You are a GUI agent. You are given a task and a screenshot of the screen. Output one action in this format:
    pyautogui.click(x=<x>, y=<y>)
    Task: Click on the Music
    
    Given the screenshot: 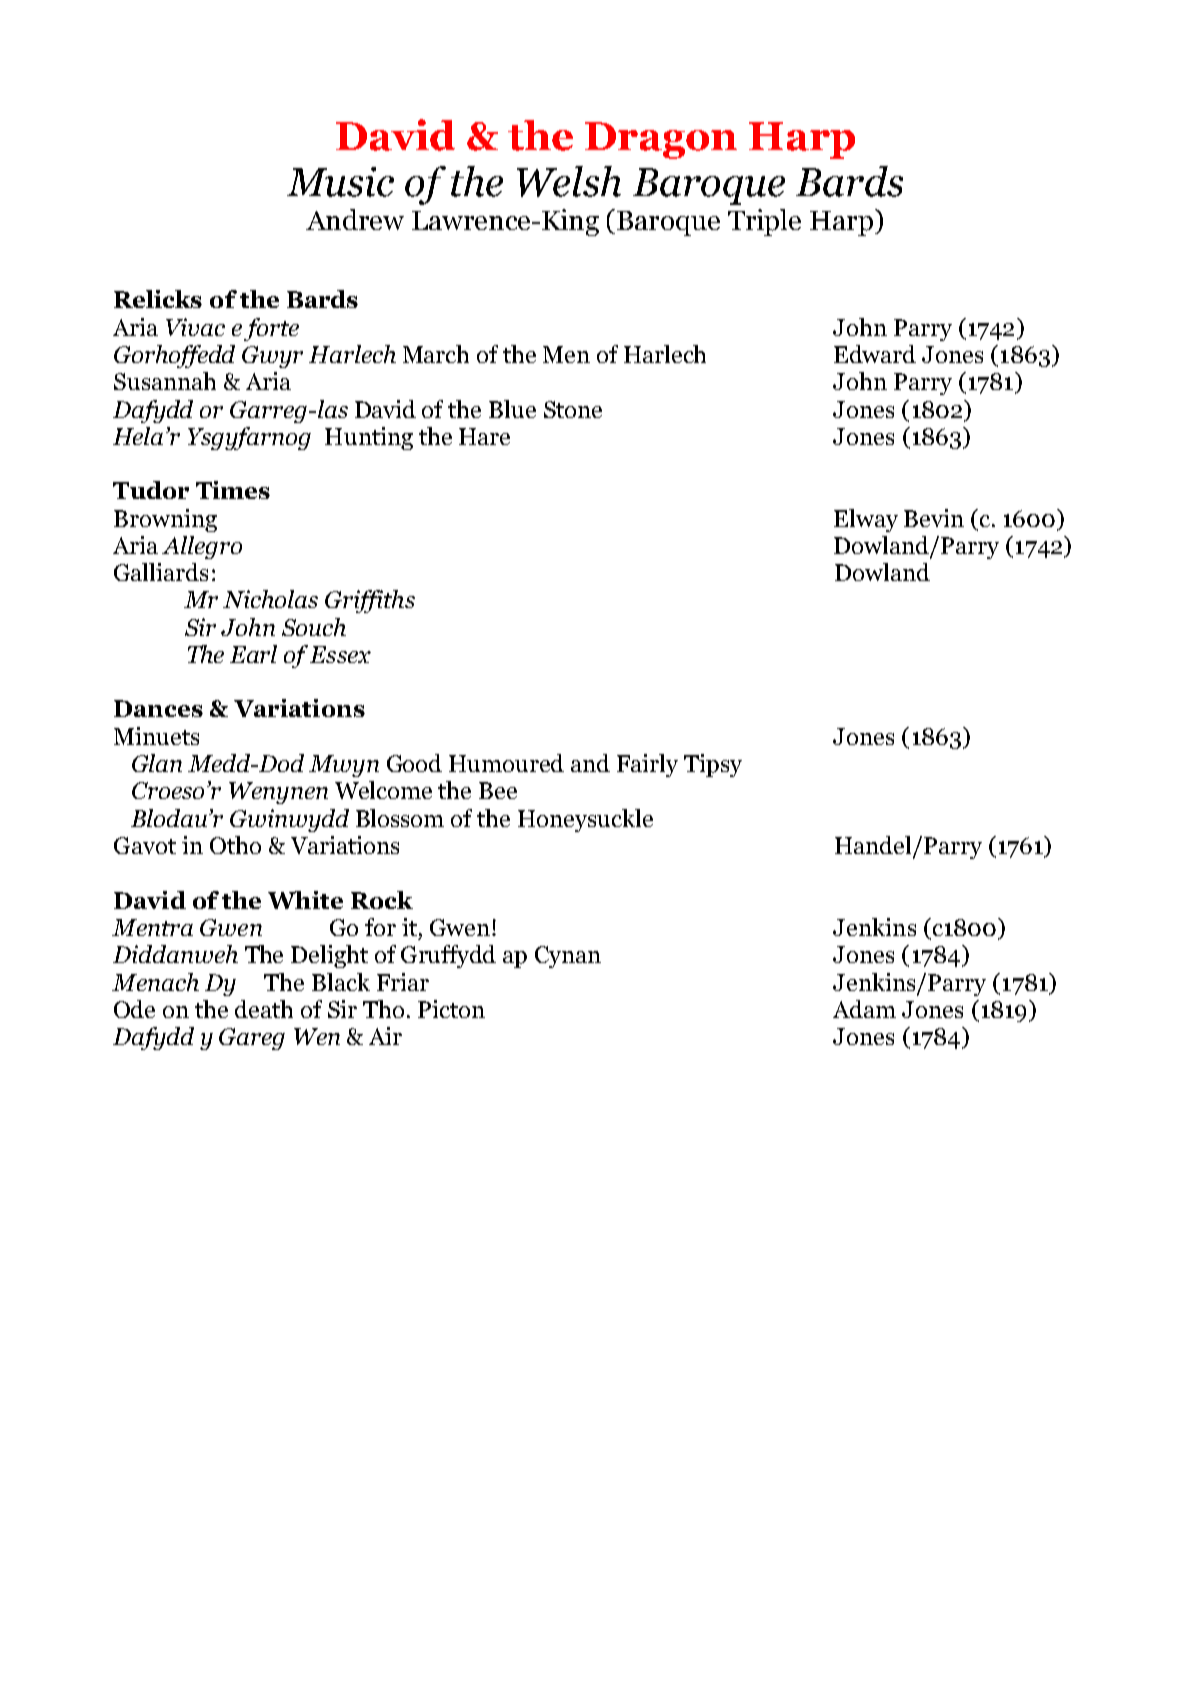 What is the action you would take?
    pyautogui.click(x=340, y=182)
